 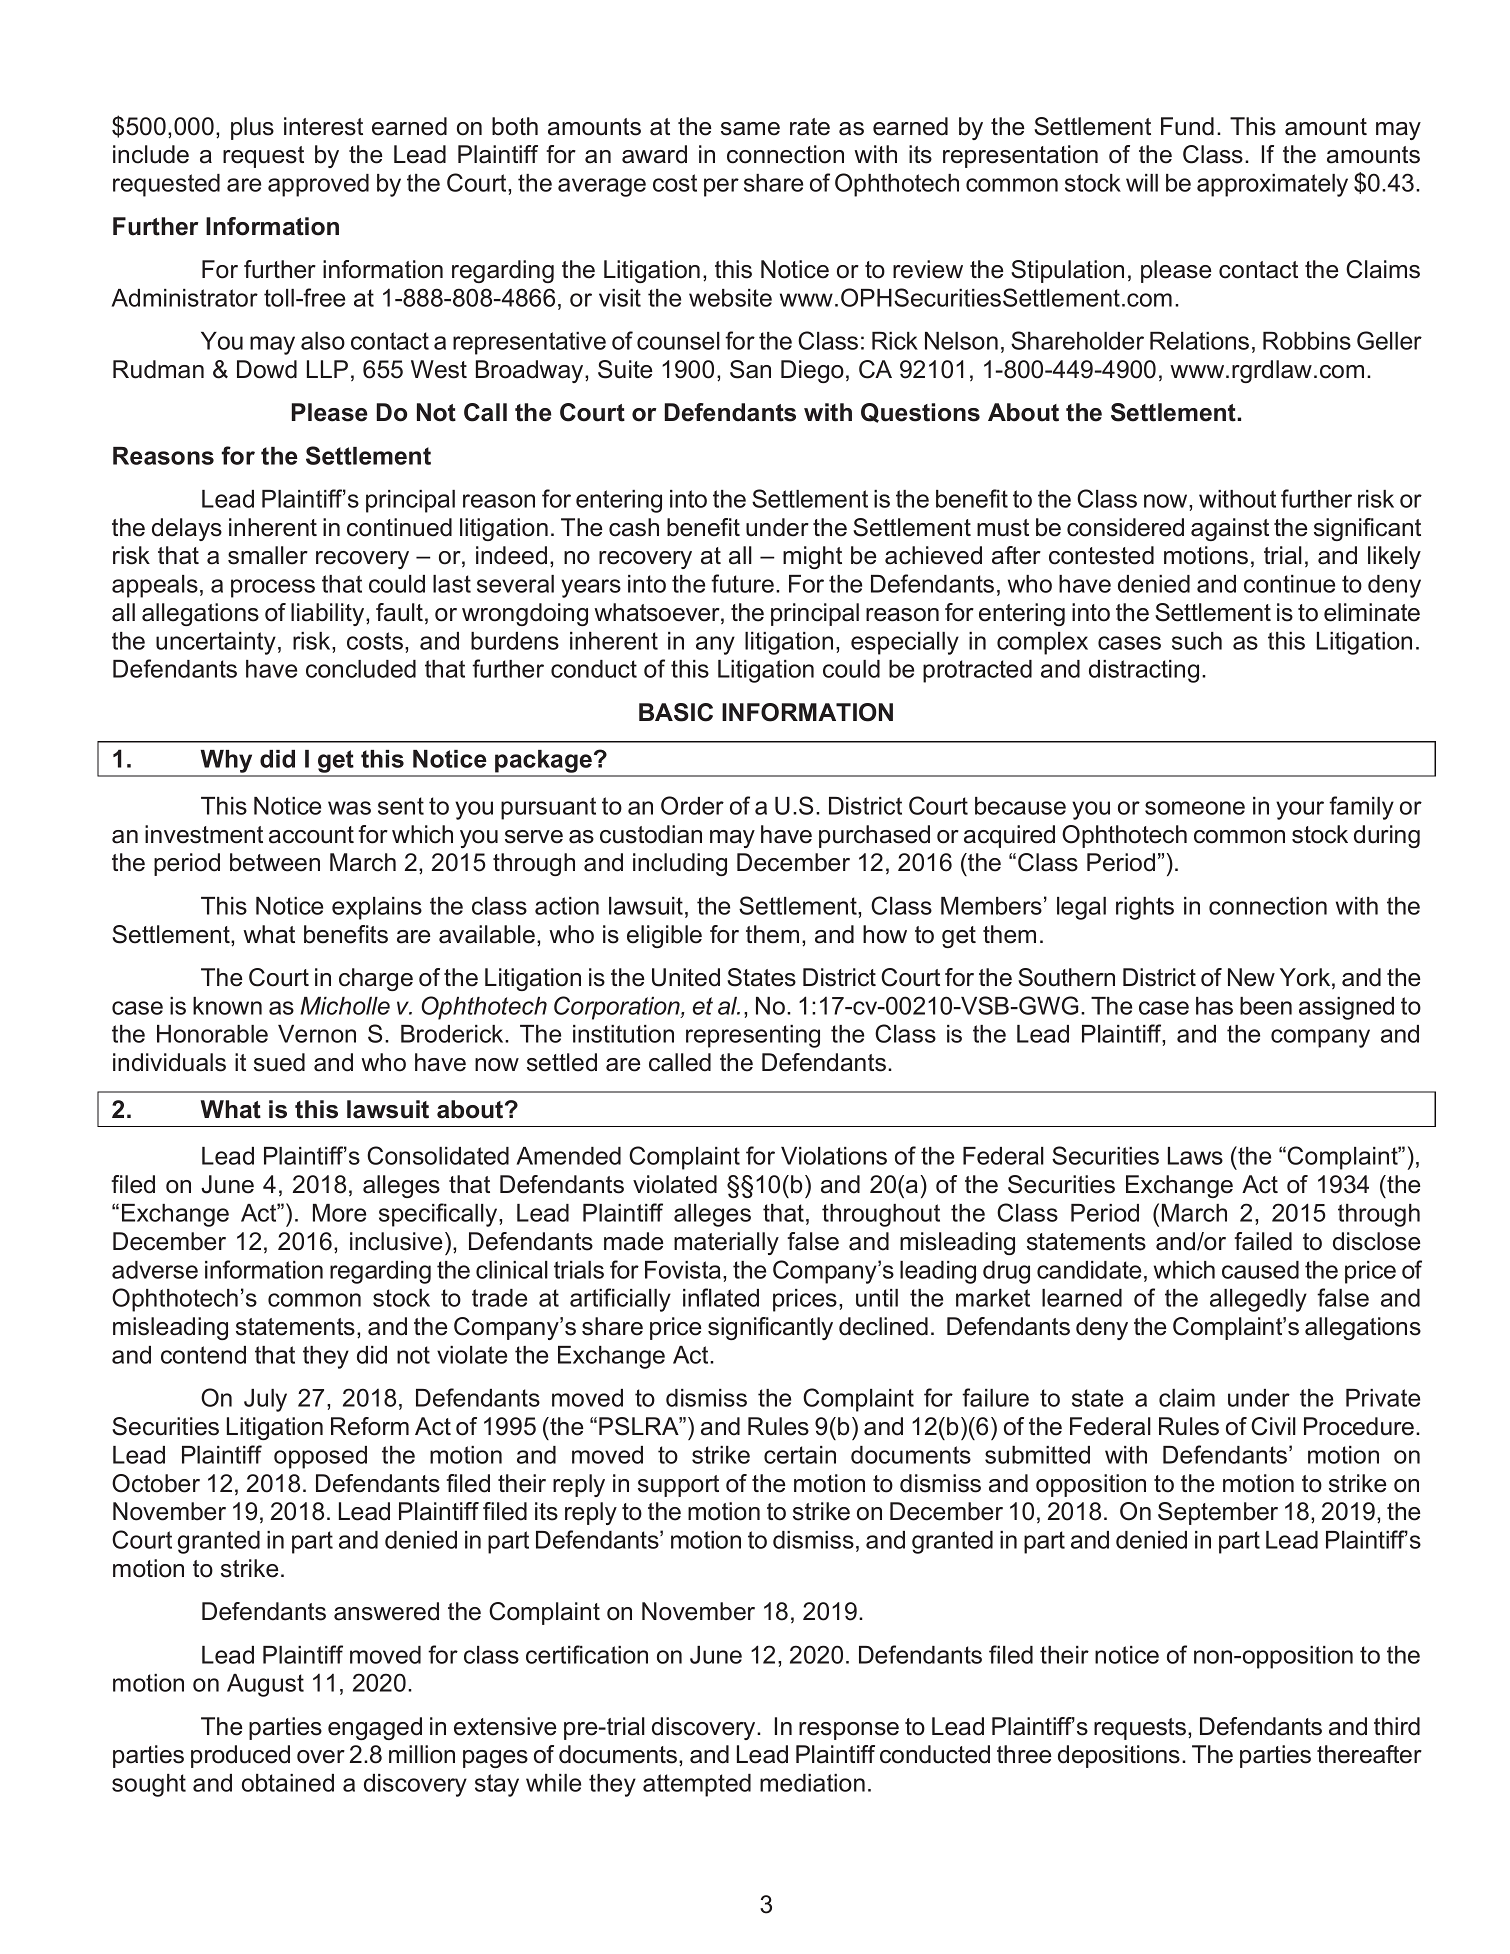 What do you see at coordinates (812, 557) in the screenshot?
I see `might` at bounding box center [812, 557].
